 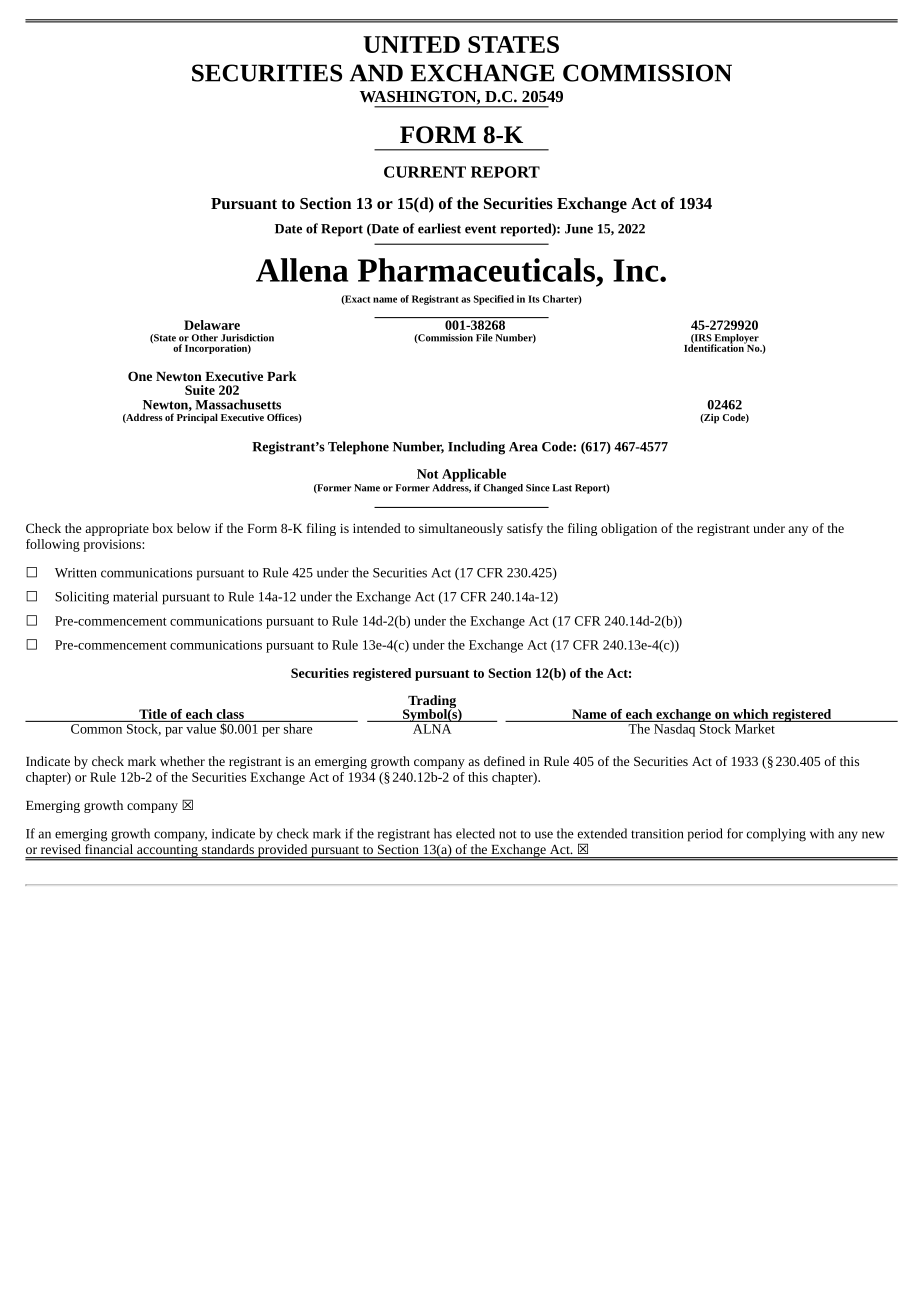 I want to click on June, so click(x=579, y=229).
